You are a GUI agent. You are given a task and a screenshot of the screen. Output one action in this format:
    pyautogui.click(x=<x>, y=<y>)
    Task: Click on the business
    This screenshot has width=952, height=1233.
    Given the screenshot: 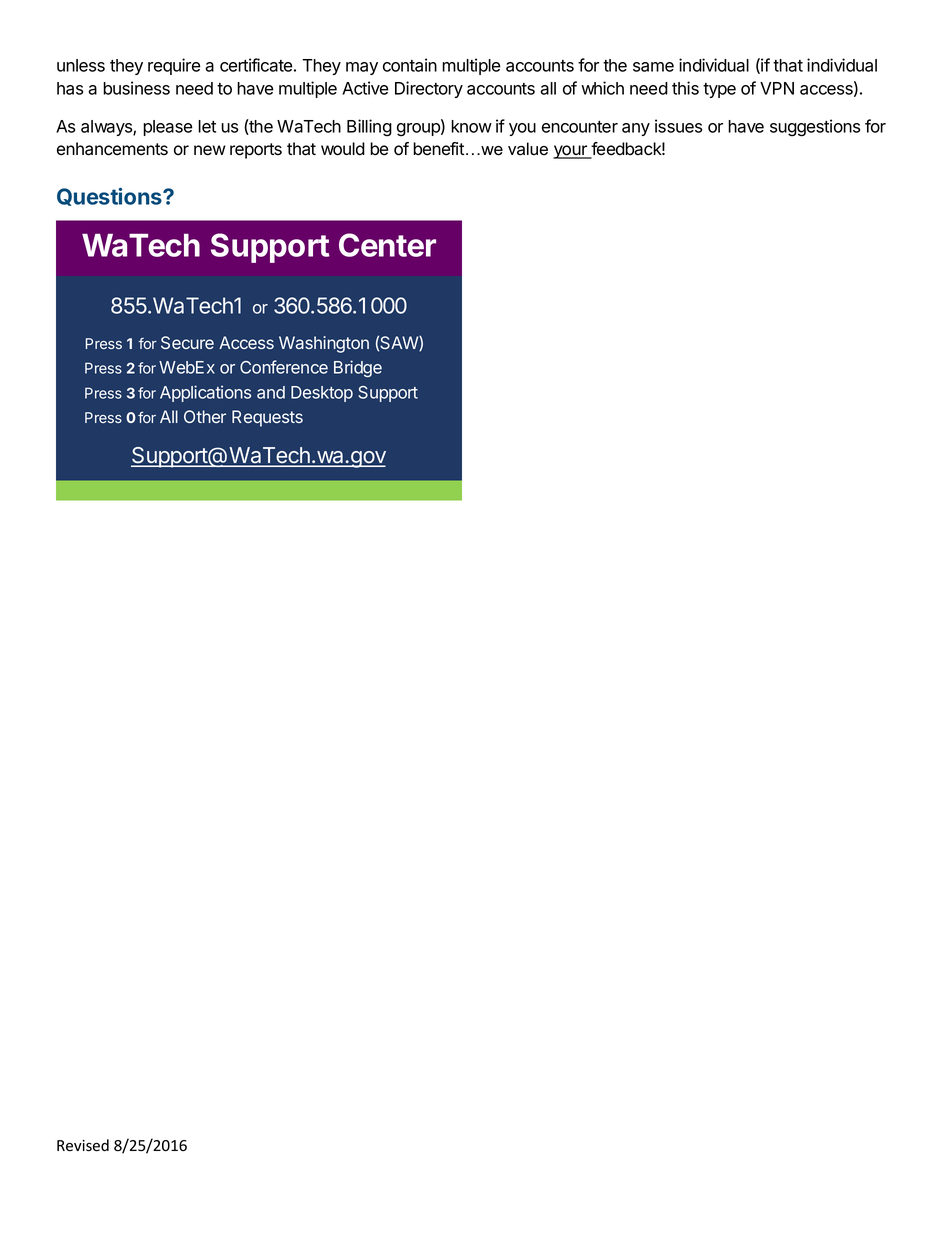 What is the action you would take?
    pyautogui.click(x=136, y=88)
